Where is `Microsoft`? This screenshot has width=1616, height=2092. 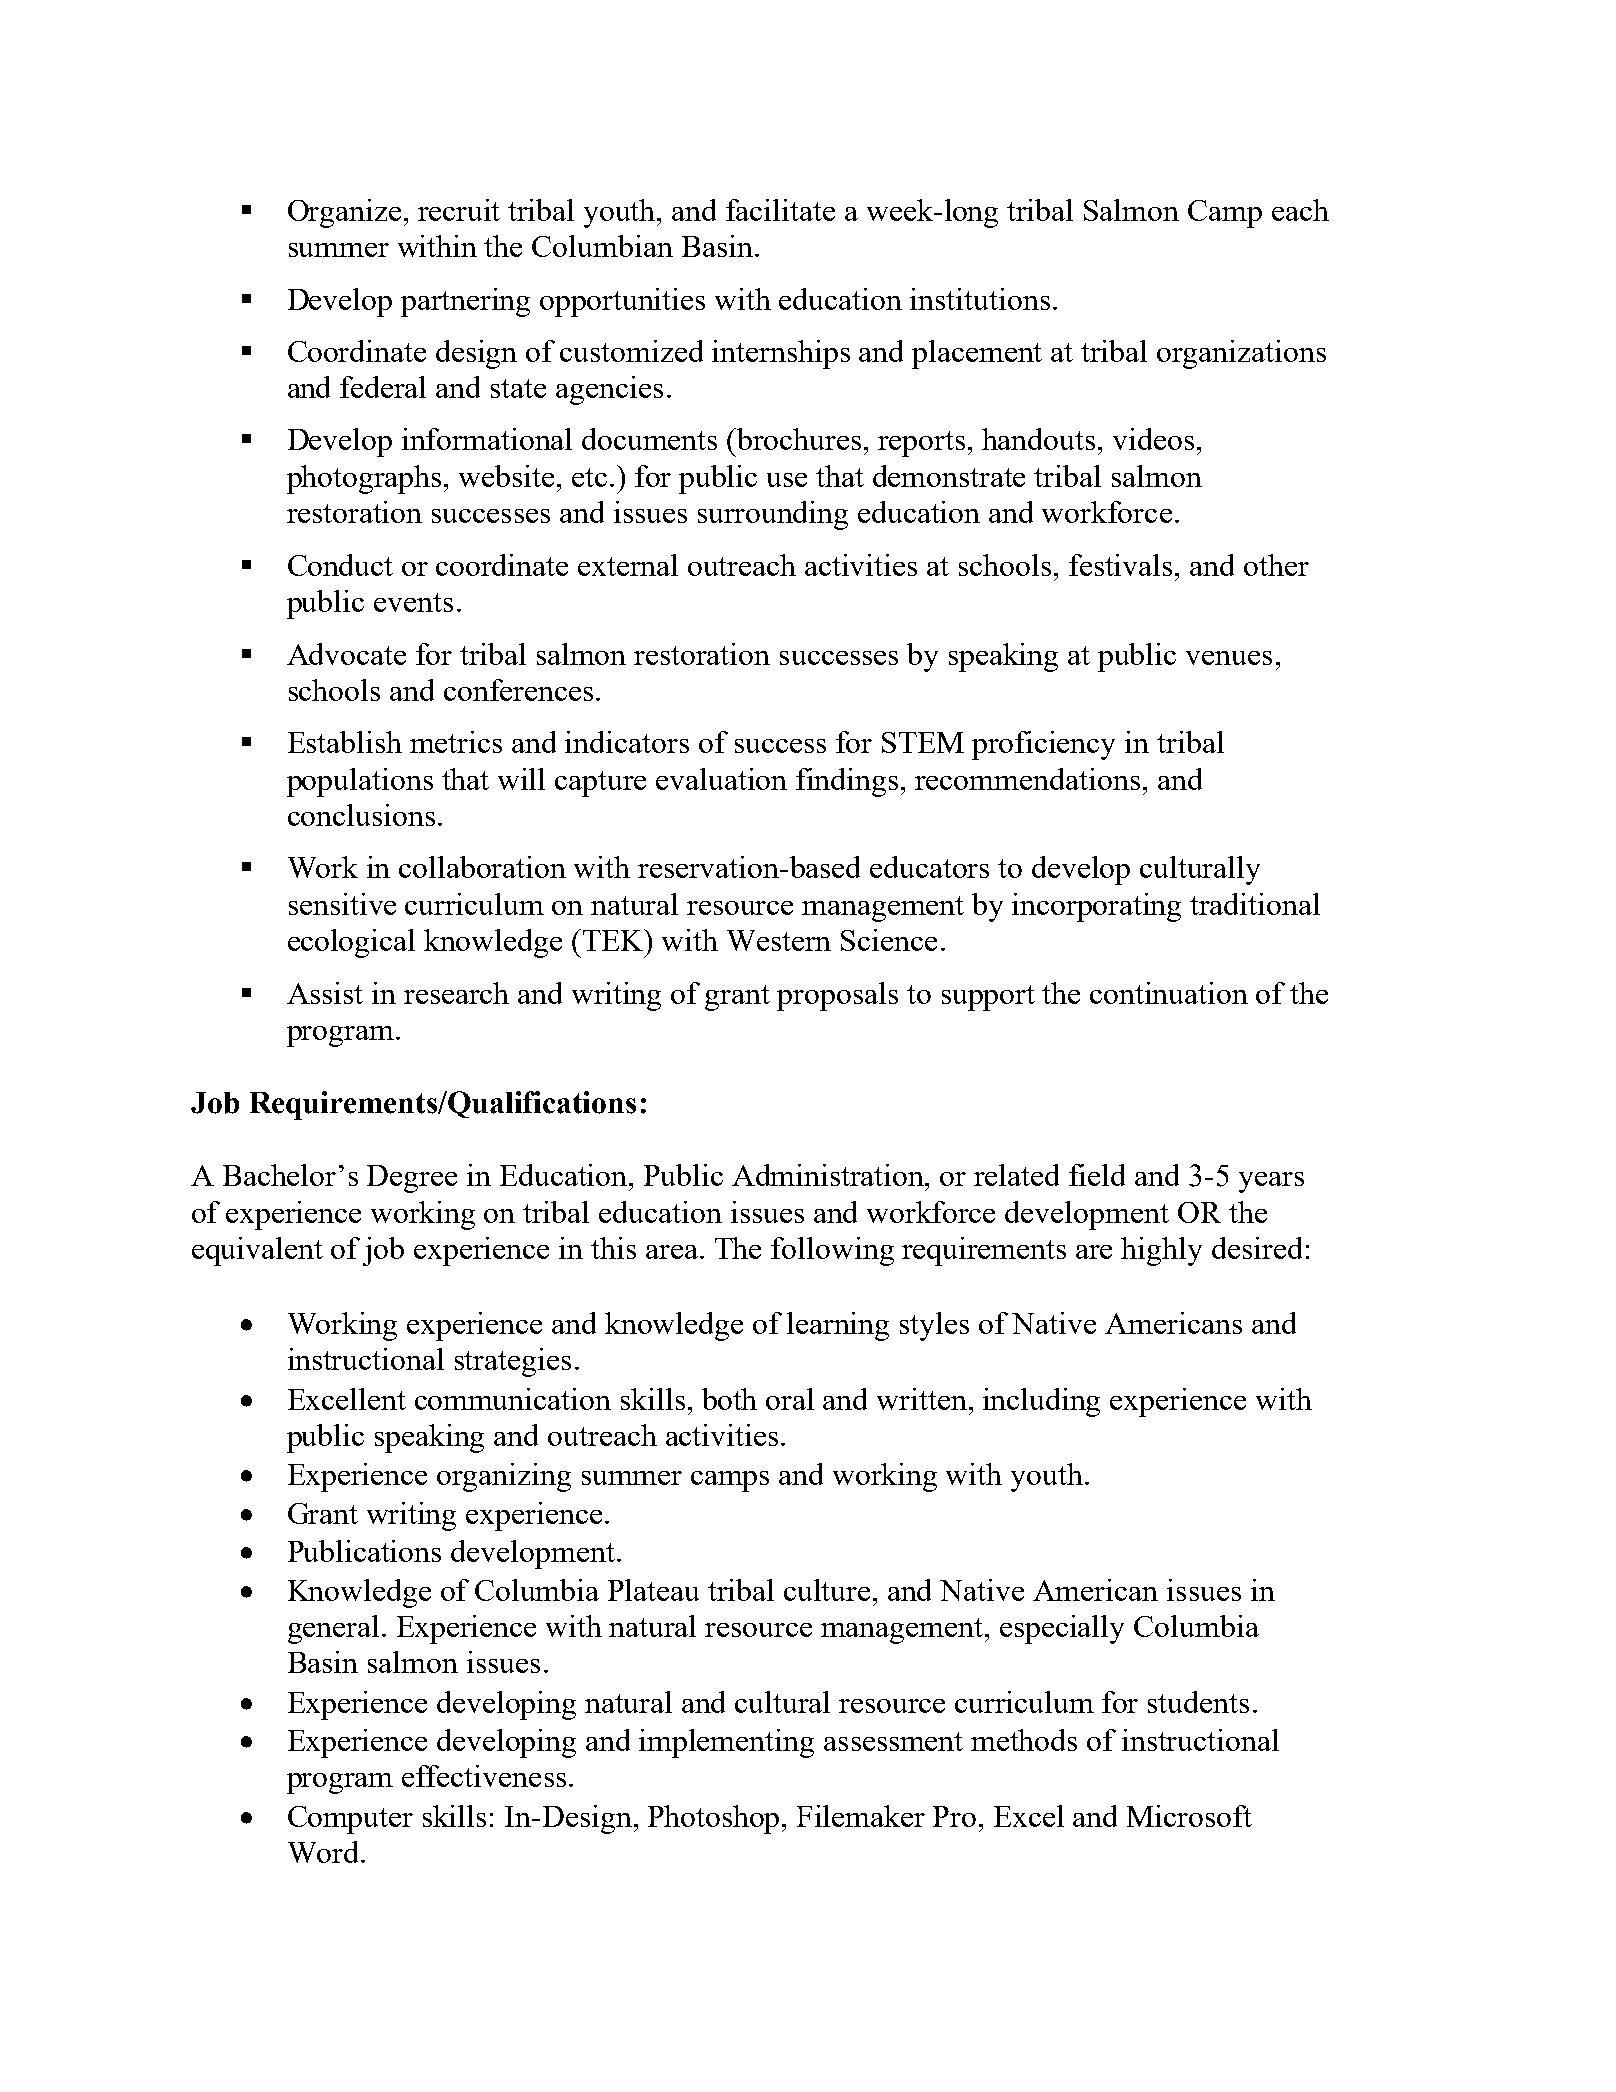
Microsoft is located at coordinates (1189, 1816).
